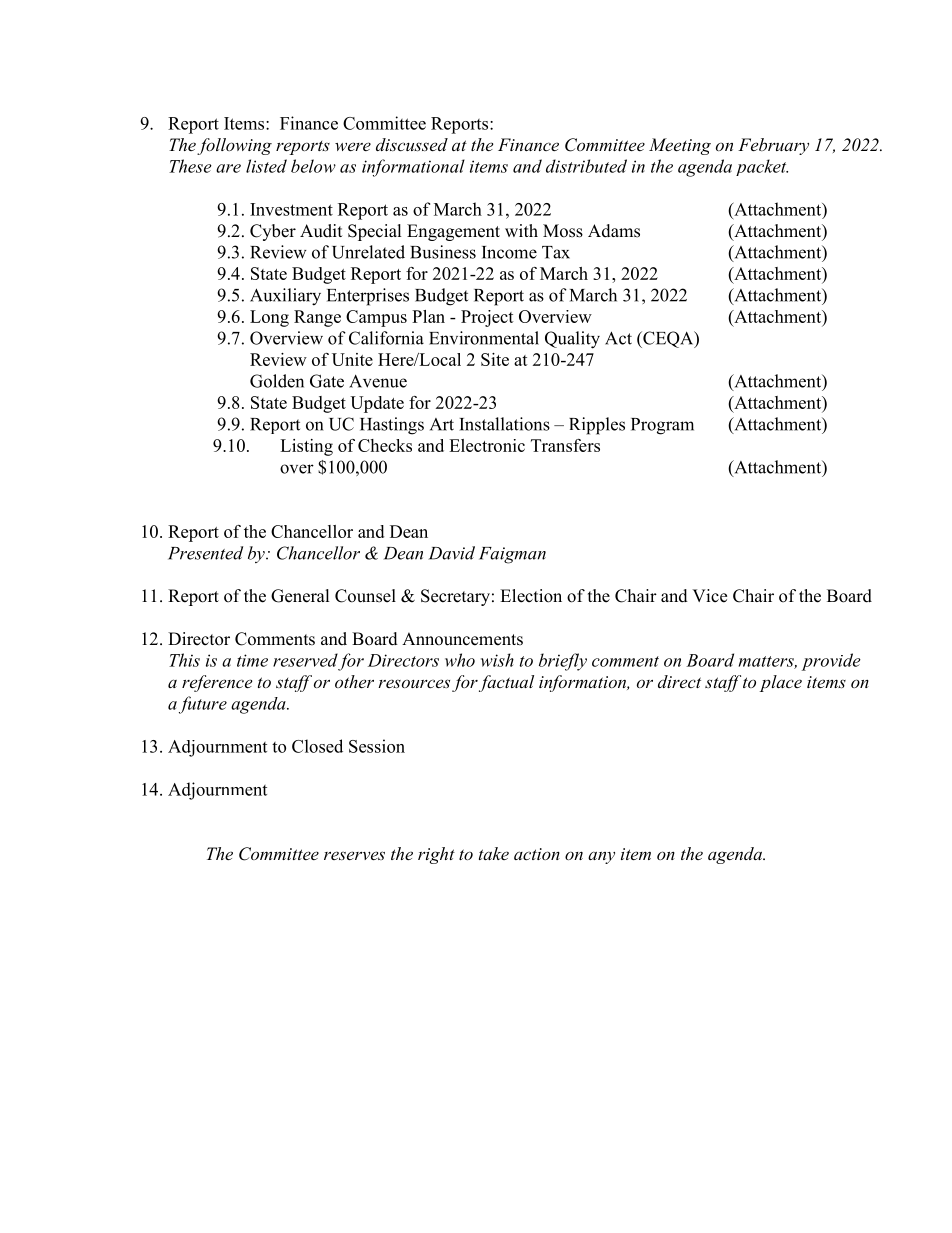  I want to click on Listing, so click(306, 447).
